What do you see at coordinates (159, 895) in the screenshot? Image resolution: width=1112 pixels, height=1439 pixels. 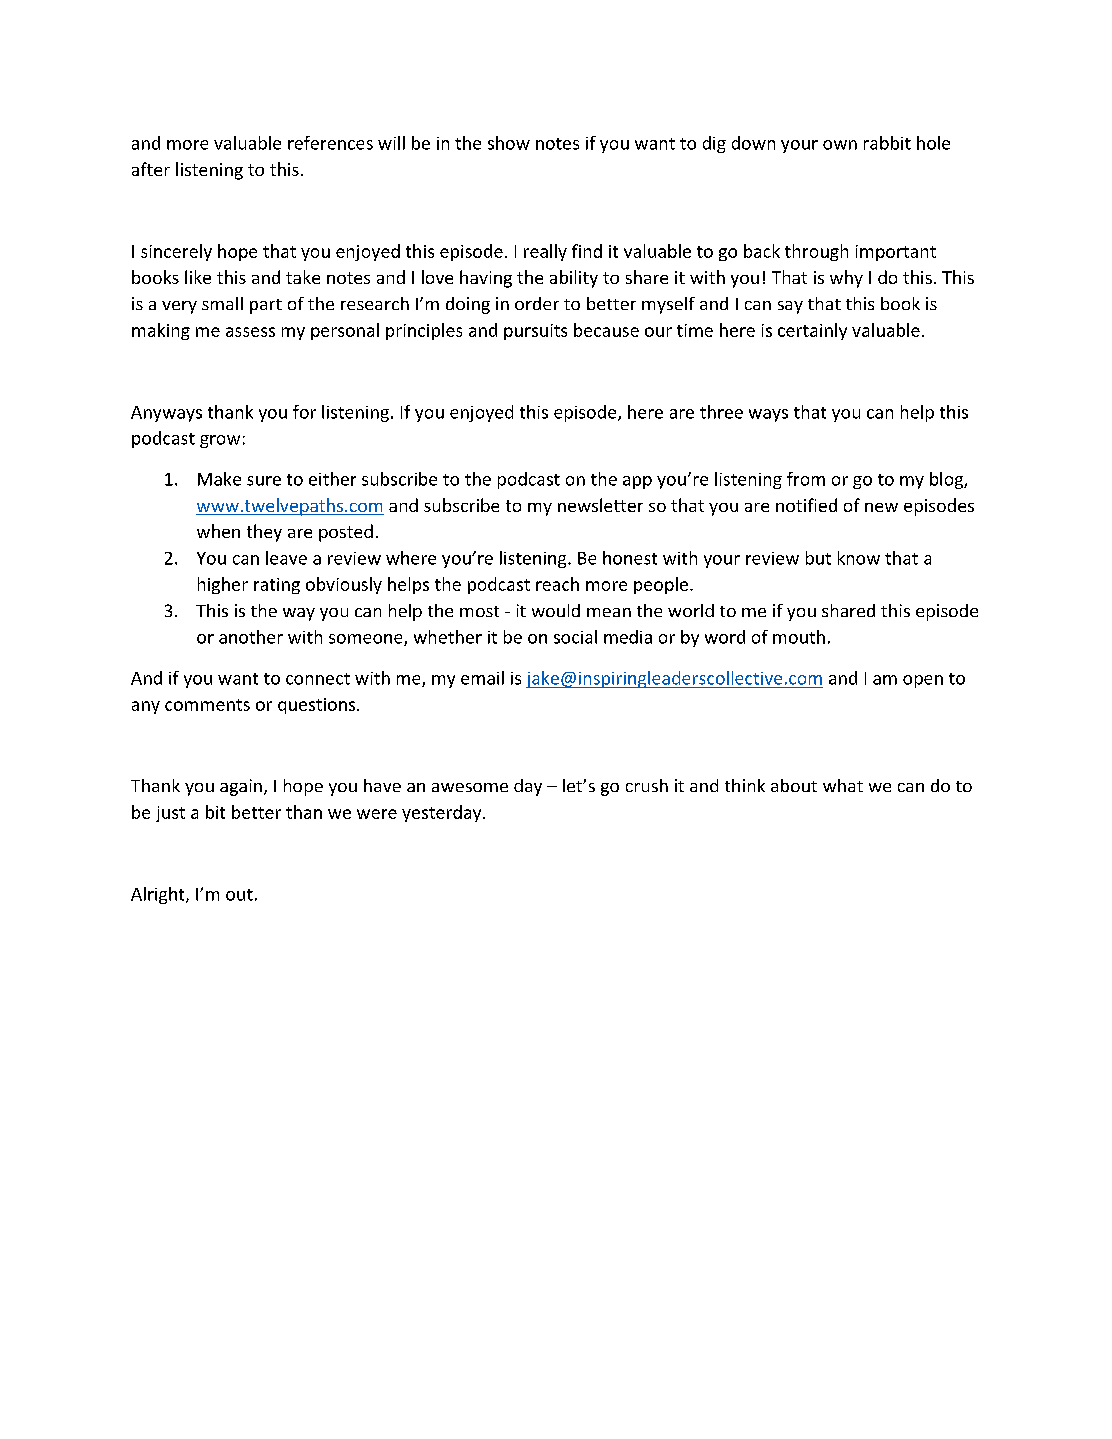 I see `Alright` at bounding box center [159, 895].
